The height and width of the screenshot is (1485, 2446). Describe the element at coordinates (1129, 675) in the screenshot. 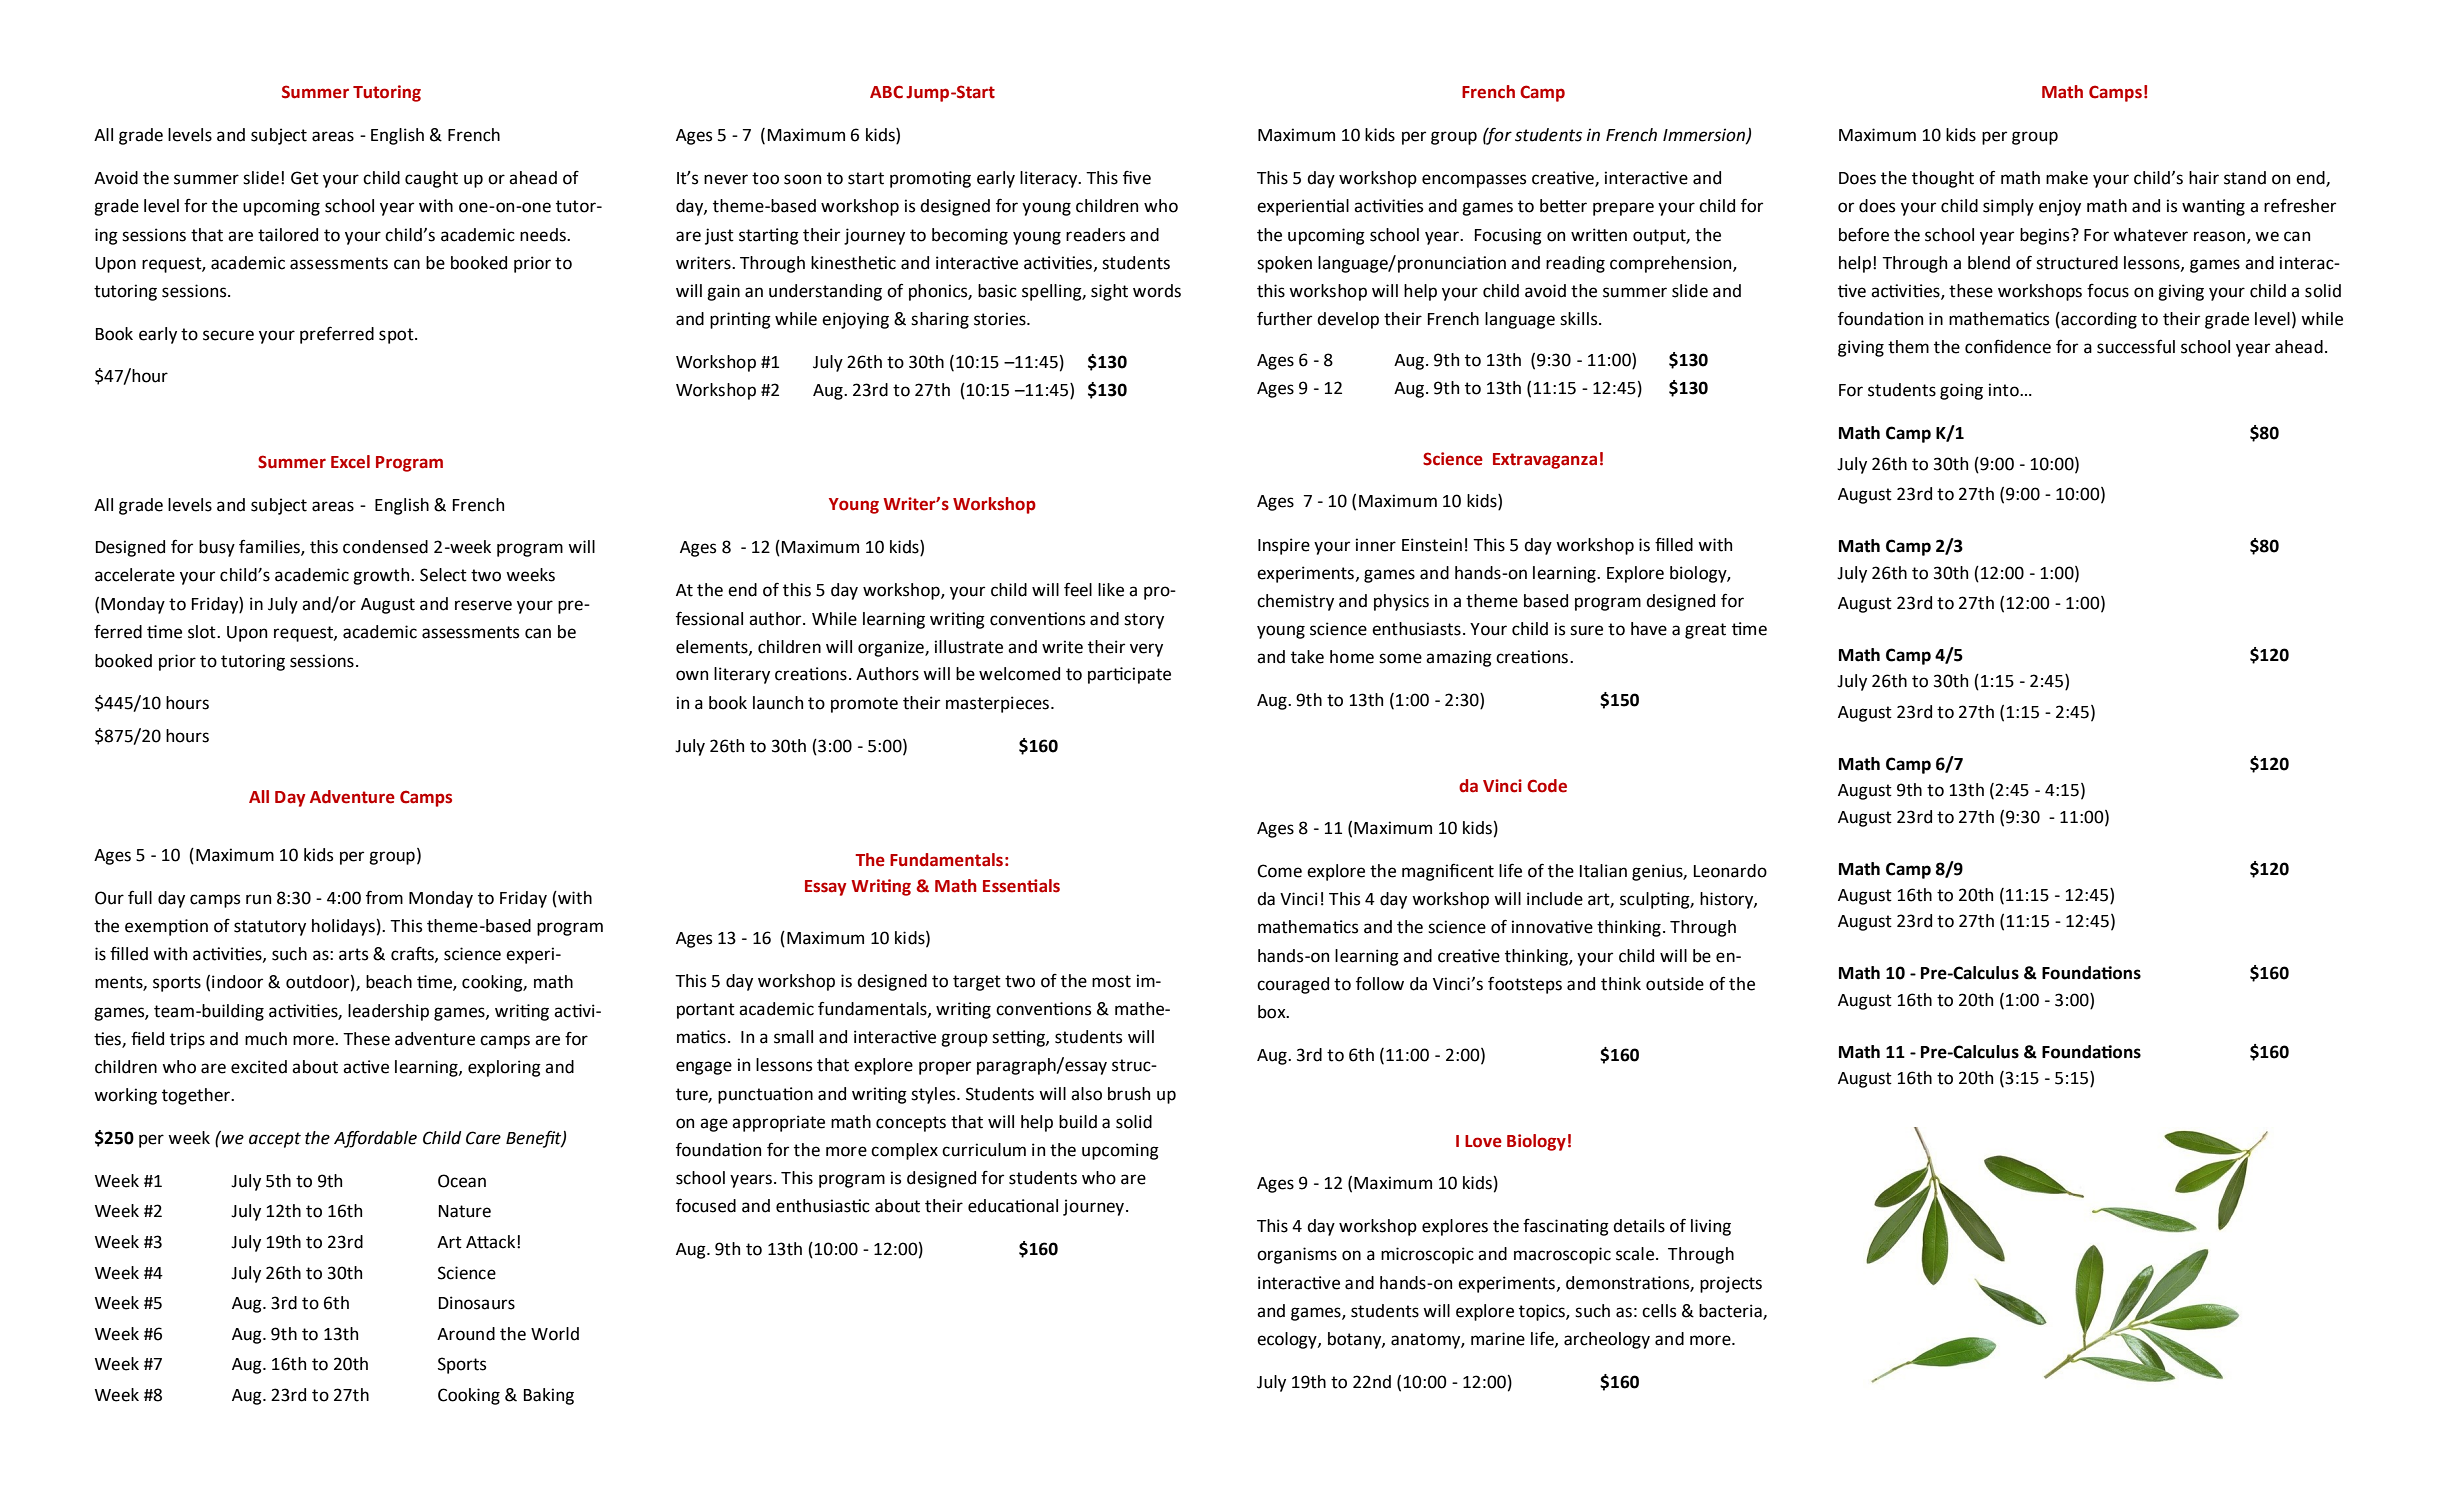

I see `participate` at that location.
